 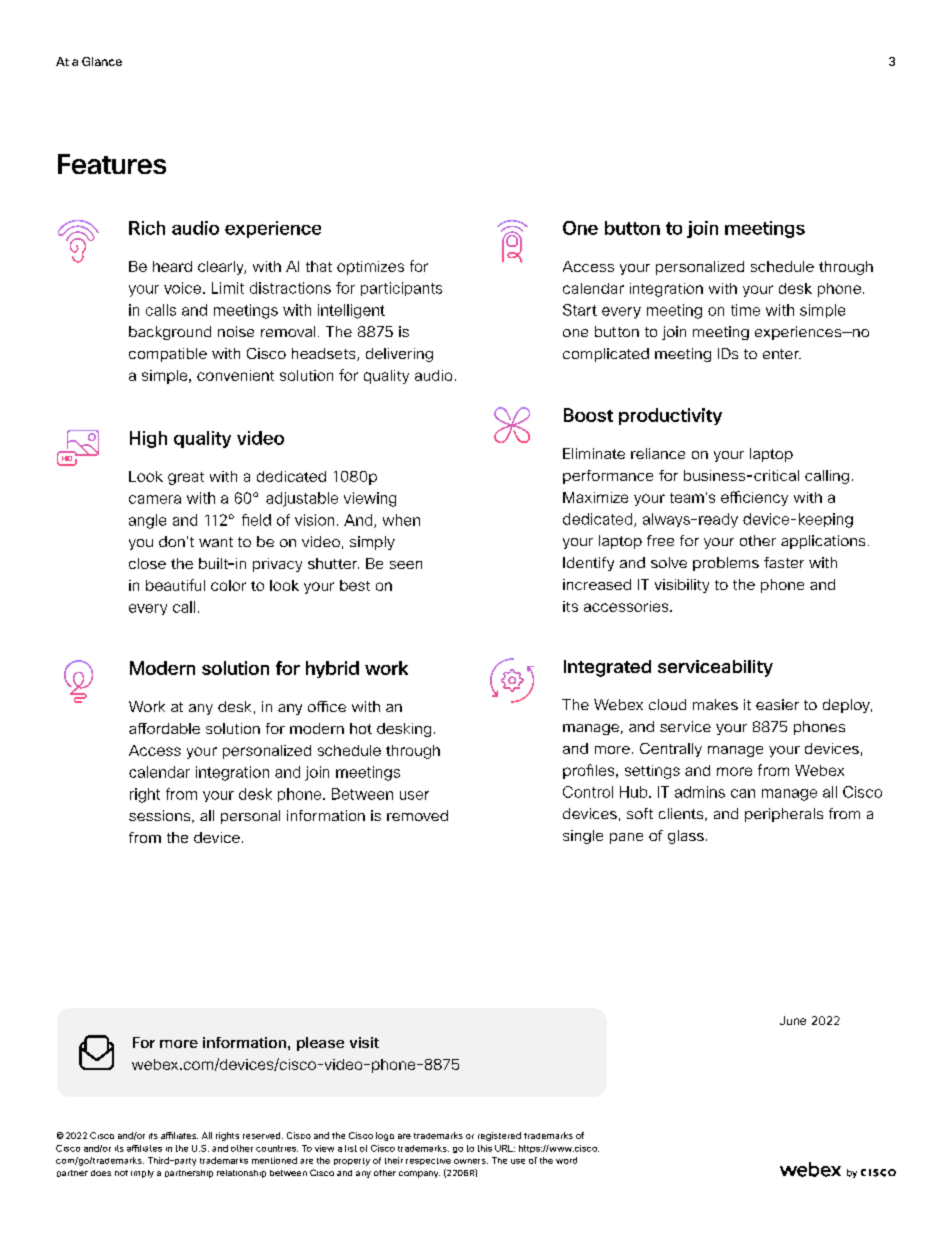 What do you see at coordinates (241, 1174) in the image?
I see `relationship` at bounding box center [241, 1174].
